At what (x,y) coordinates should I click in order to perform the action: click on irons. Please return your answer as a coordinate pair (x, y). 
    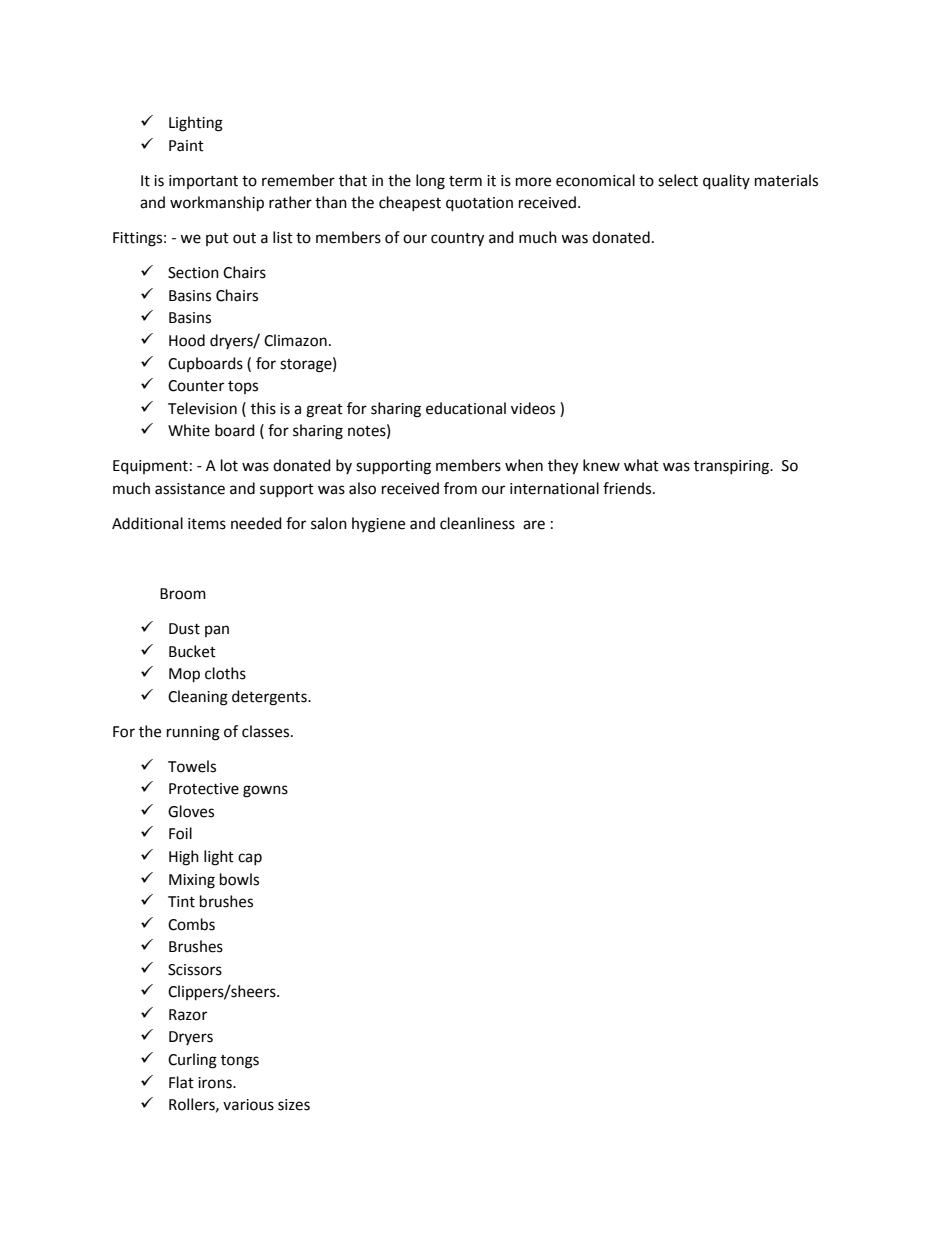
    Looking at the image, I should click on (216, 1083).
